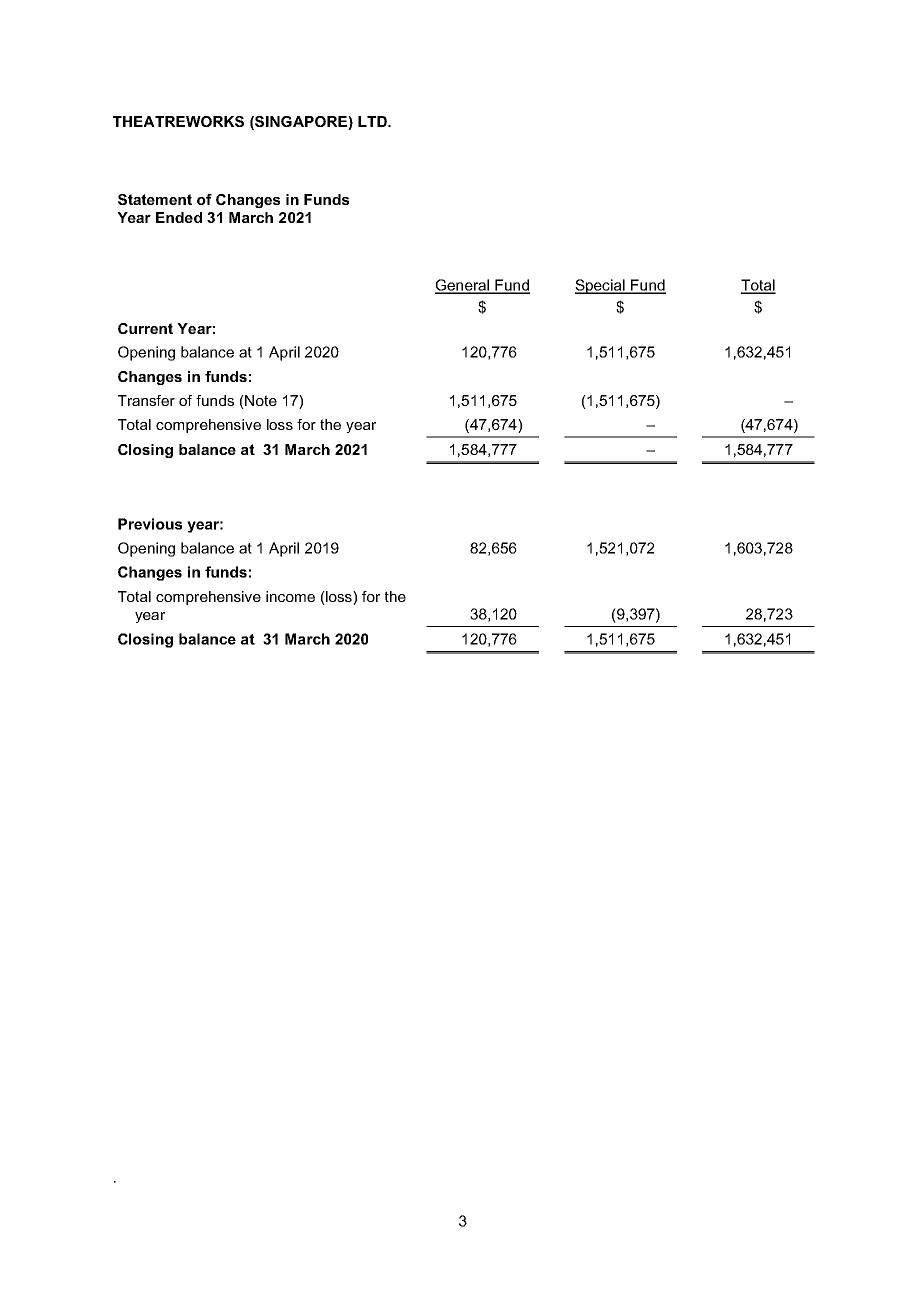 This screenshot has width=924, height=1308. Describe the element at coordinates (150, 524) in the screenshot. I see `Previous` at that location.
